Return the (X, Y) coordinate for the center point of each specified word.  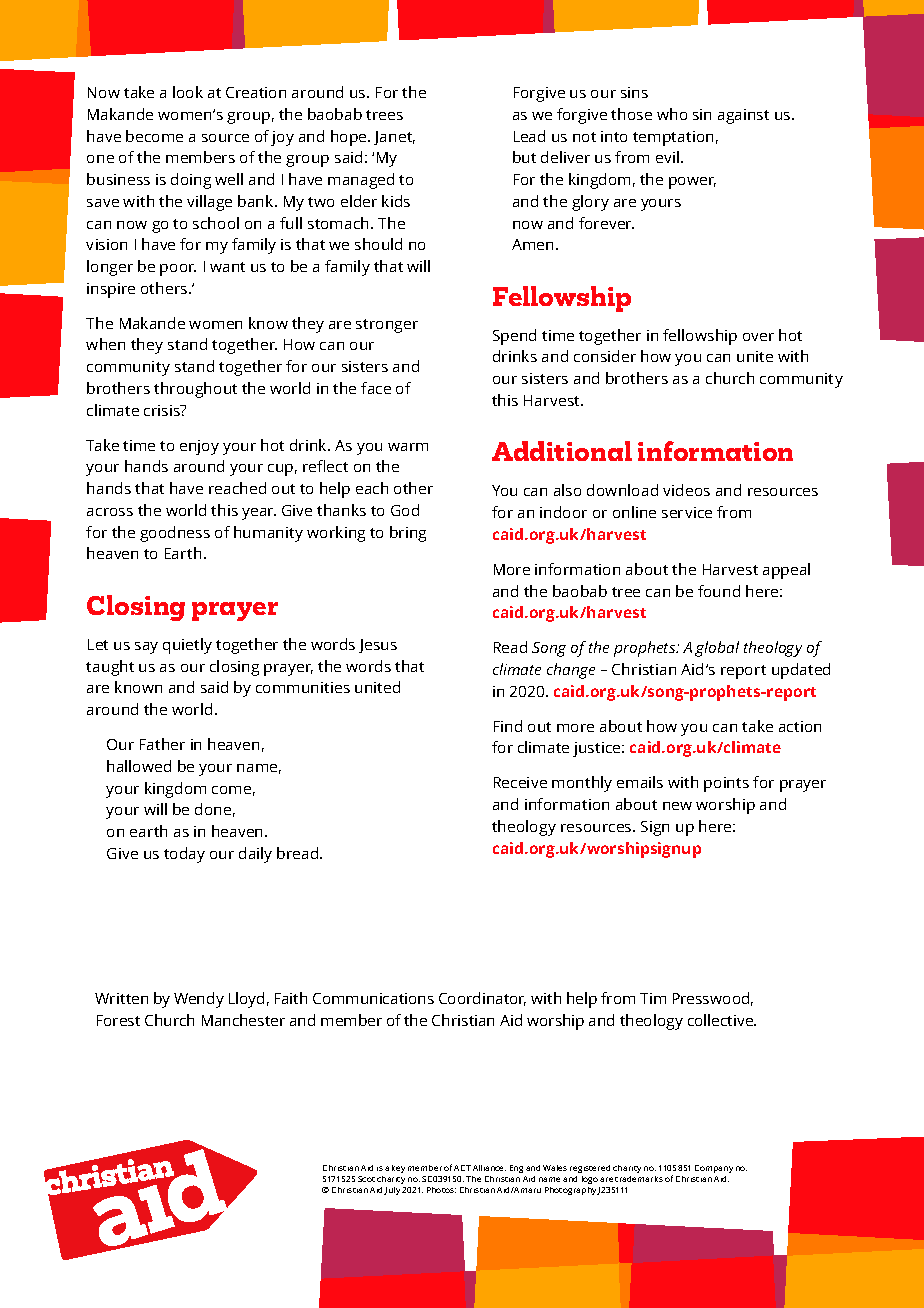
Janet (394, 138)
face (376, 388)
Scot (366, 1179)
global (717, 649)
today (184, 855)
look (188, 92)
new (677, 806)
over (758, 337)
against (743, 116)
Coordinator (482, 999)
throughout (195, 390)
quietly (187, 646)
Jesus (378, 646)
